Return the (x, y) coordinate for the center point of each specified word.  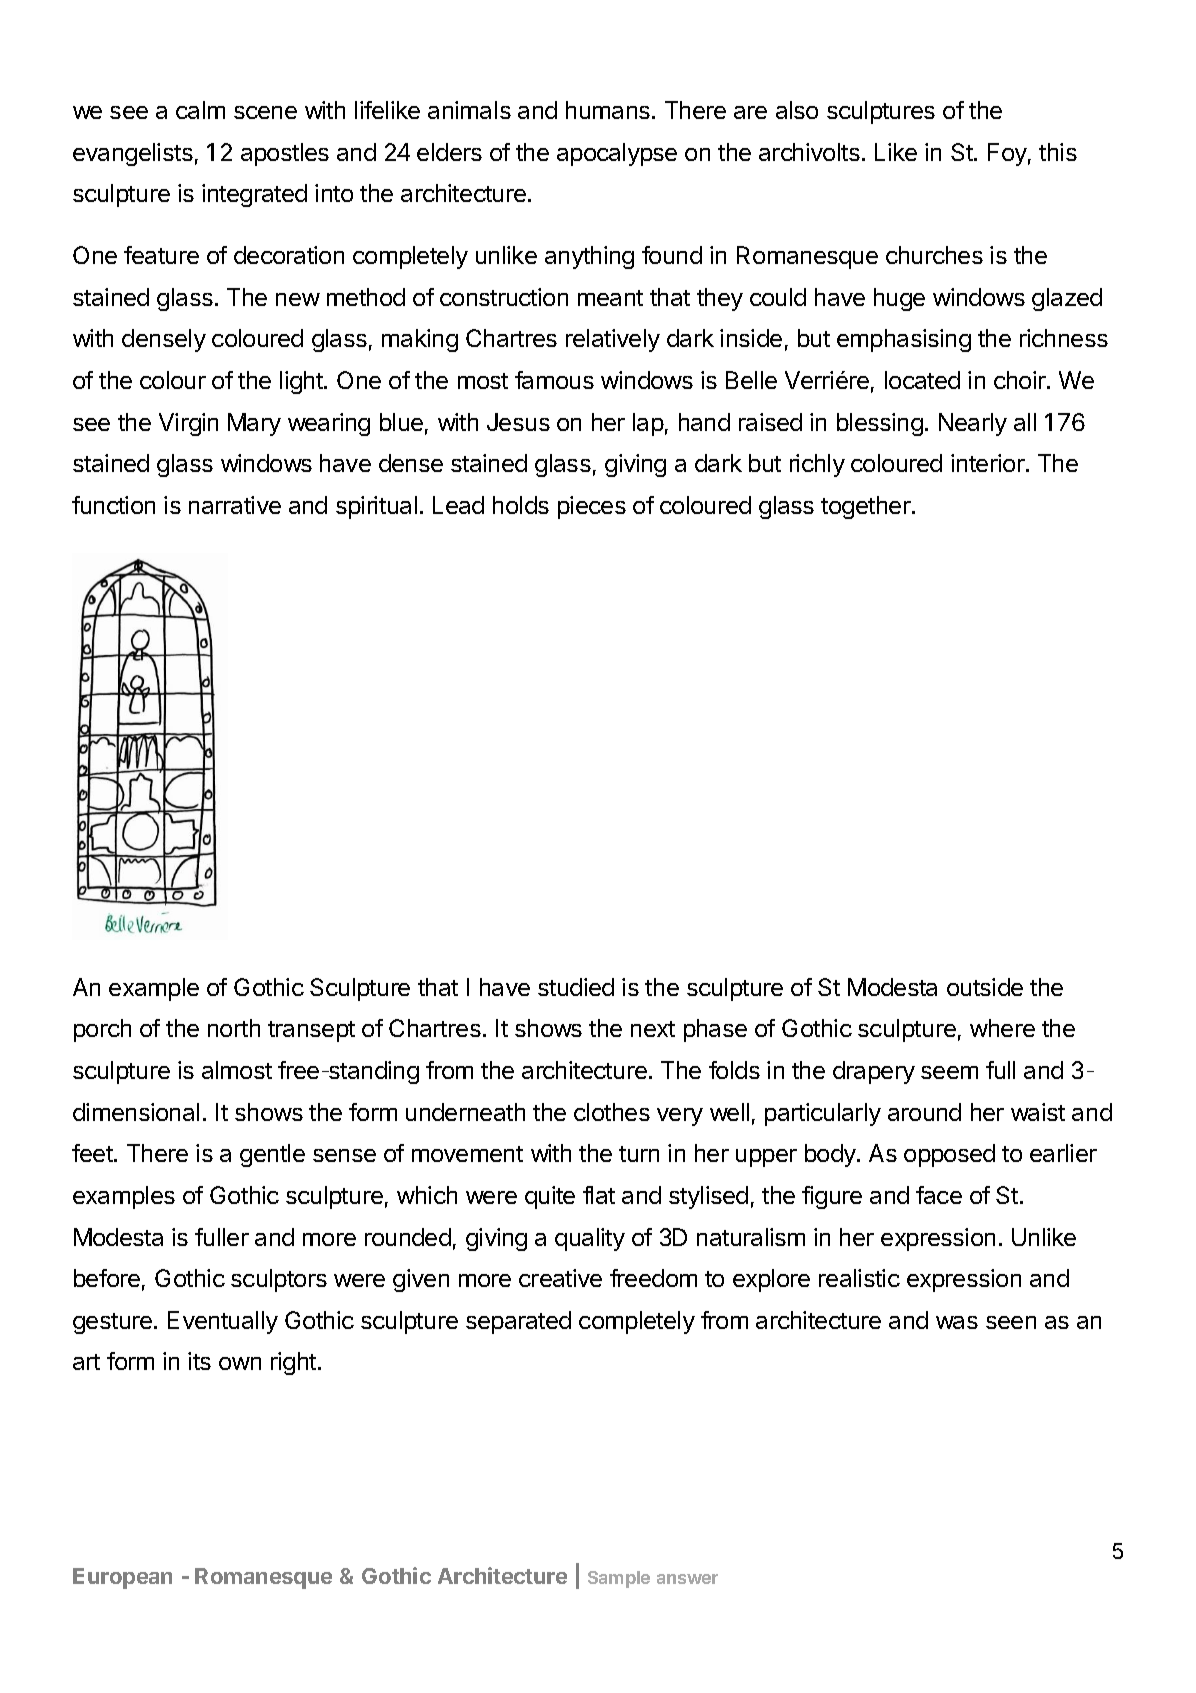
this (1058, 152)
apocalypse (617, 154)
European (122, 1578)
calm (200, 110)
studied (576, 987)
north (234, 1028)
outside (985, 987)
